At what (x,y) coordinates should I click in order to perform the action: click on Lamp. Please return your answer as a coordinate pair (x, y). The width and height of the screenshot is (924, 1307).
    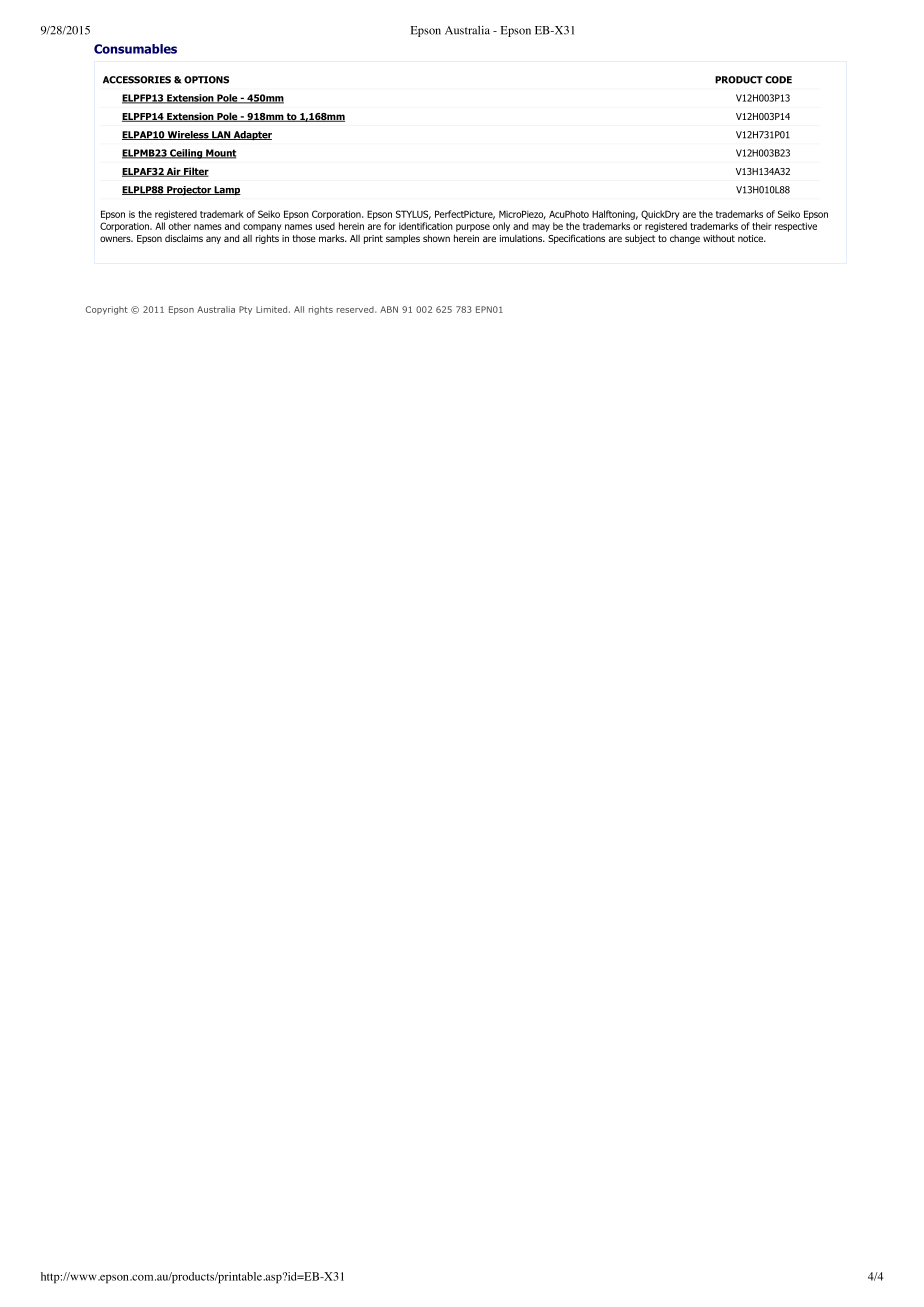
    Looking at the image, I should click on (226, 190).
